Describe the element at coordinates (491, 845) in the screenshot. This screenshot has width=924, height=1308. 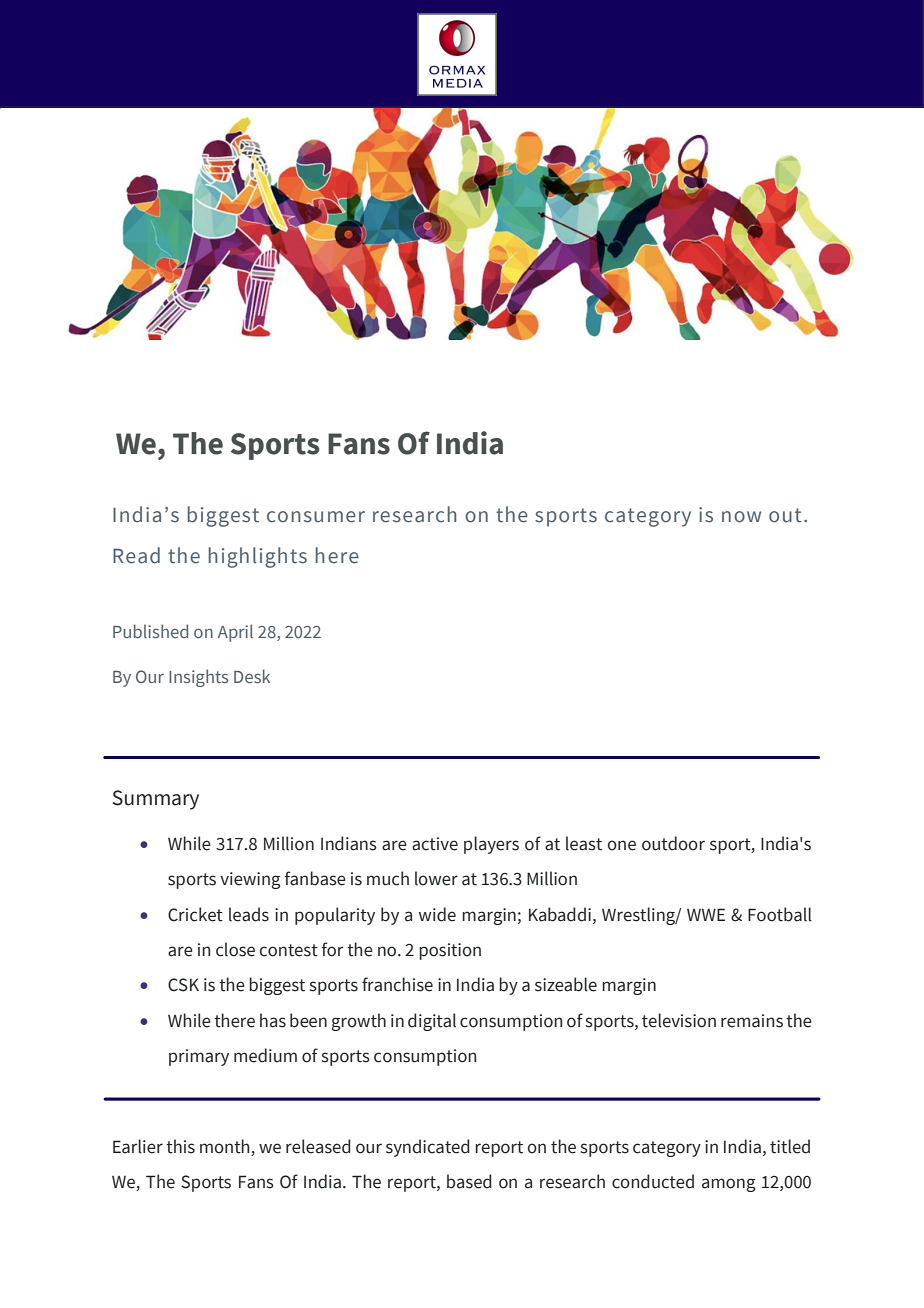
I see `players` at that location.
